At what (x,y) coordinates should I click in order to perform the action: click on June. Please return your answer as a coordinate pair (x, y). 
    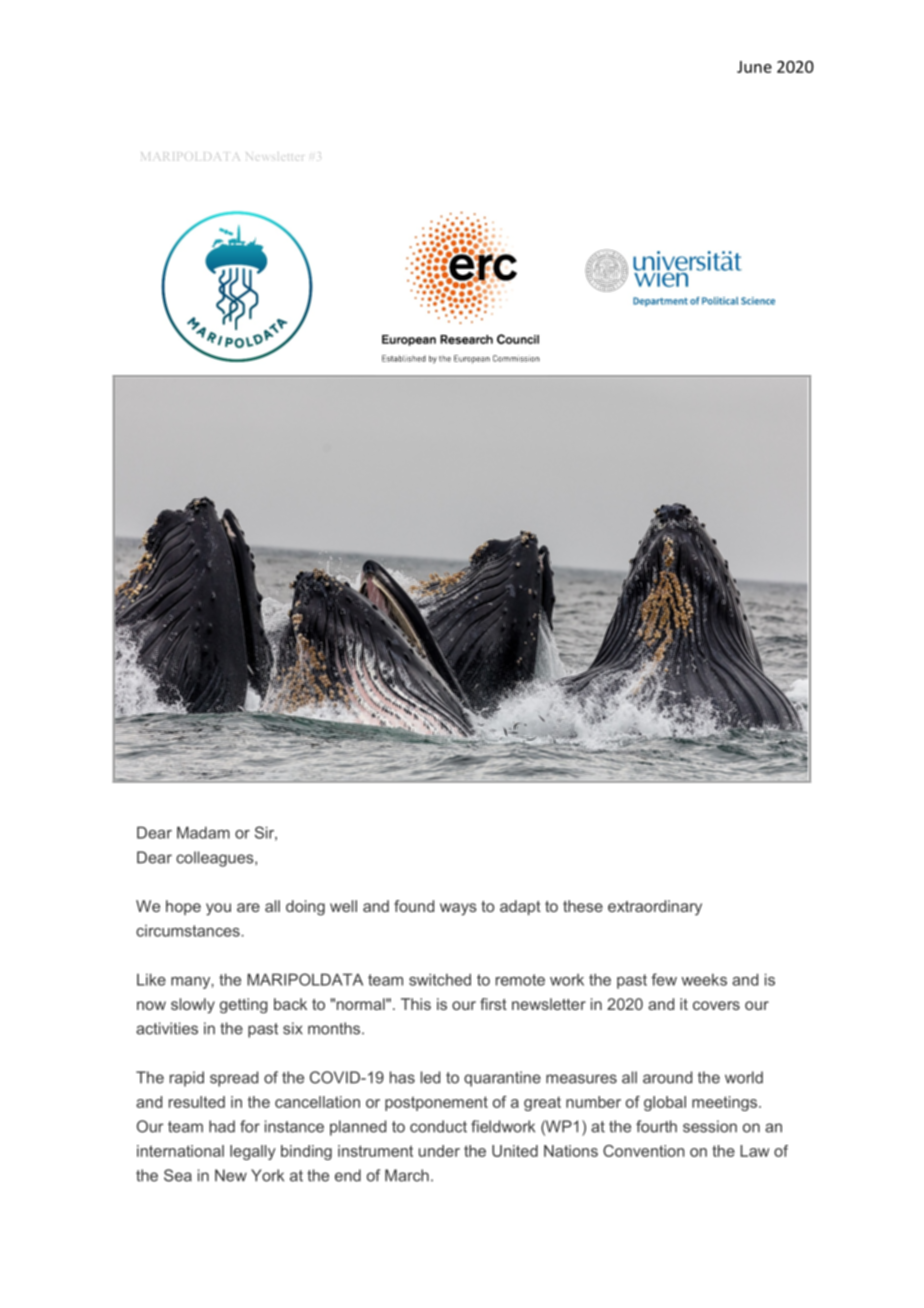
    Looking at the image, I should click on (754, 67).
